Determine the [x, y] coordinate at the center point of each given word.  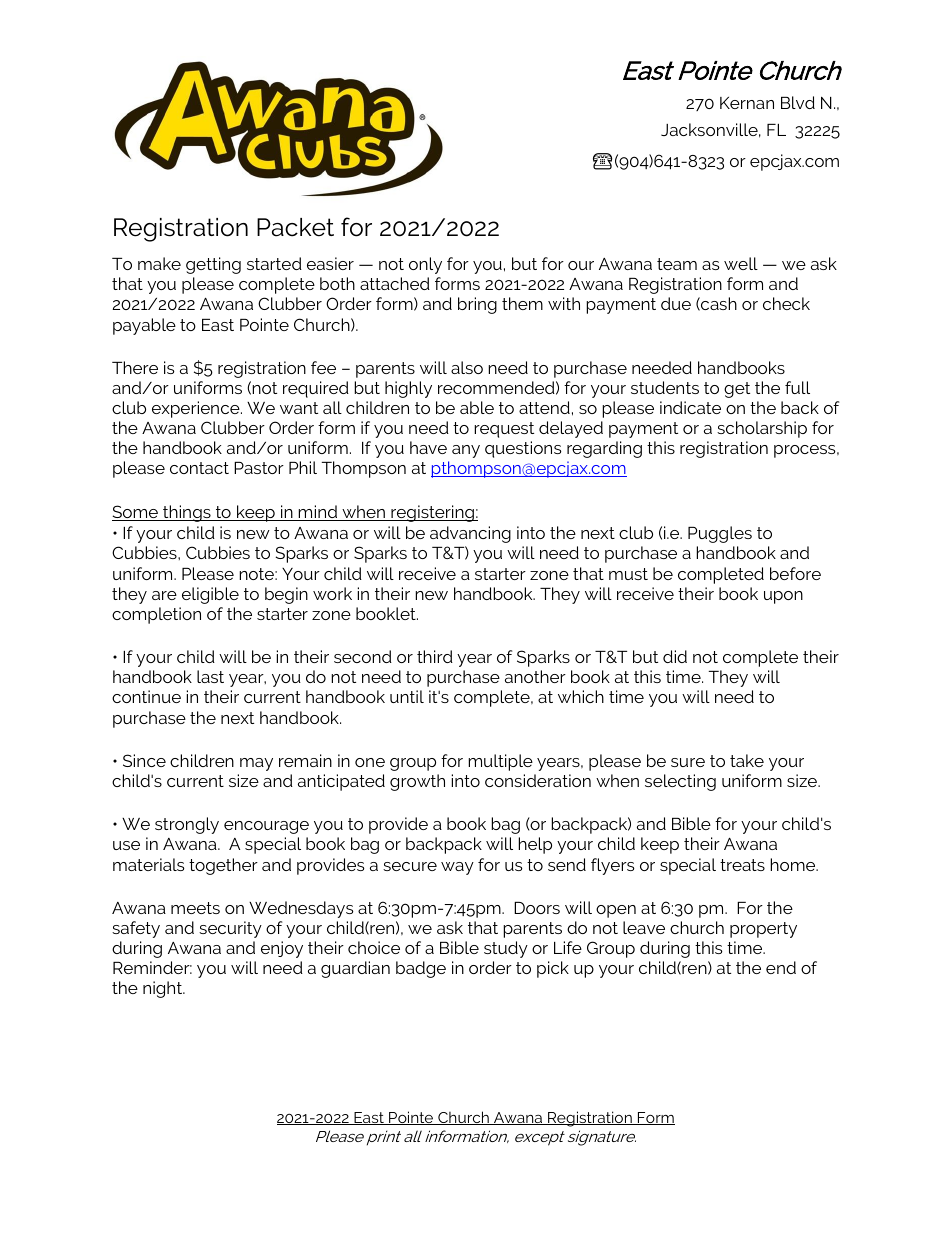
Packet [295, 227]
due [676, 303]
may [256, 764]
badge [421, 969]
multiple [500, 762]
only [425, 265]
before [795, 573]
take [747, 760]
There [135, 367]
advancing [470, 534]
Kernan [747, 103]
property [763, 930]
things [187, 513]
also [467, 367]
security [230, 929]
